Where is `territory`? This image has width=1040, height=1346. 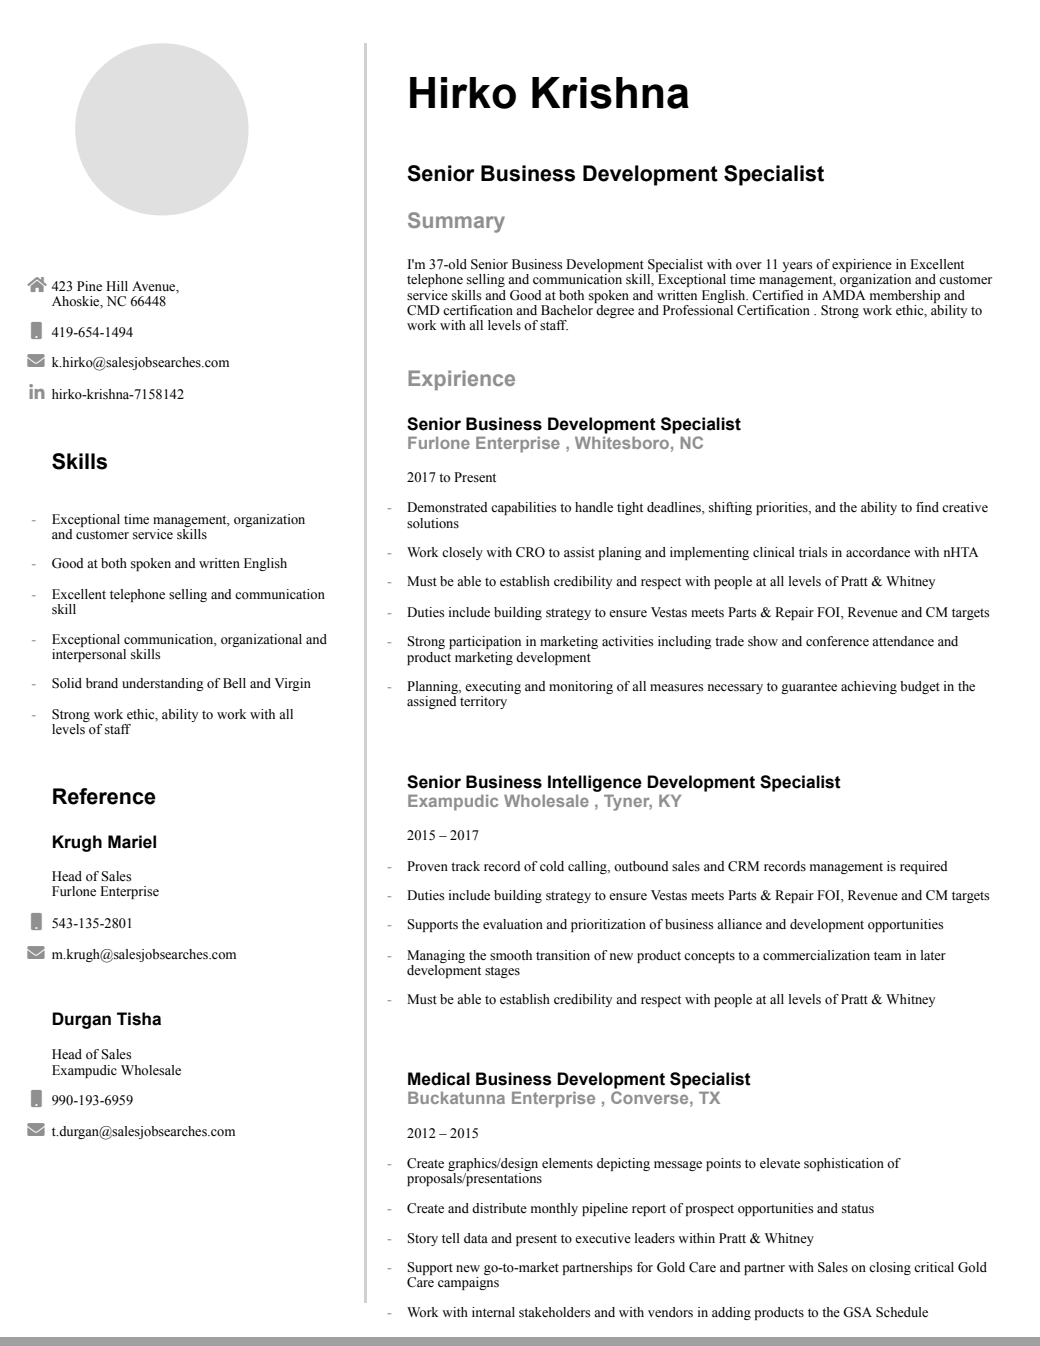
territory is located at coordinates (483, 702).
